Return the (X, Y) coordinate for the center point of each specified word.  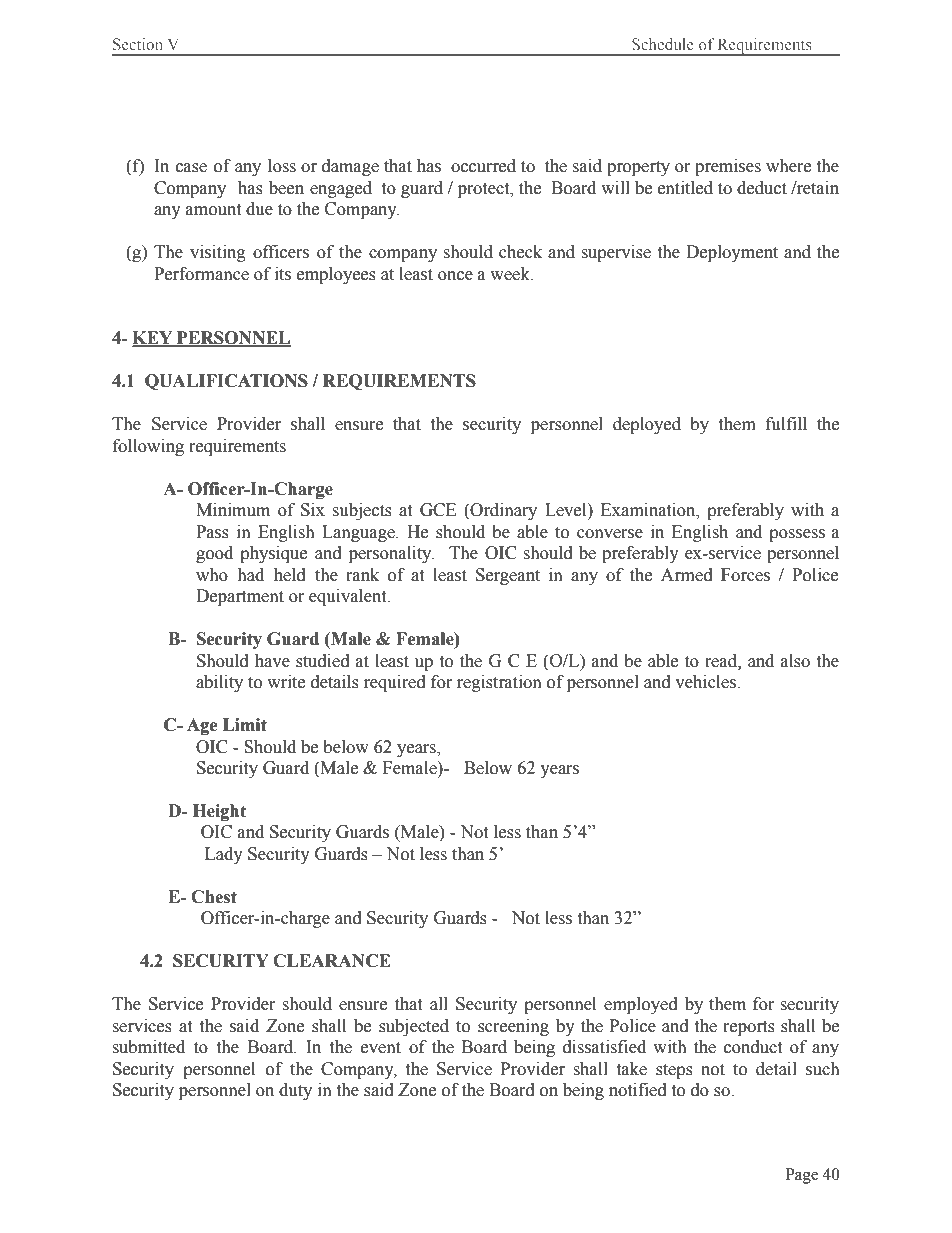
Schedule (663, 44)
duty (295, 1091)
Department (240, 597)
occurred (483, 166)
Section (138, 44)
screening (513, 1027)
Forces (745, 575)
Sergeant (508, 576)
